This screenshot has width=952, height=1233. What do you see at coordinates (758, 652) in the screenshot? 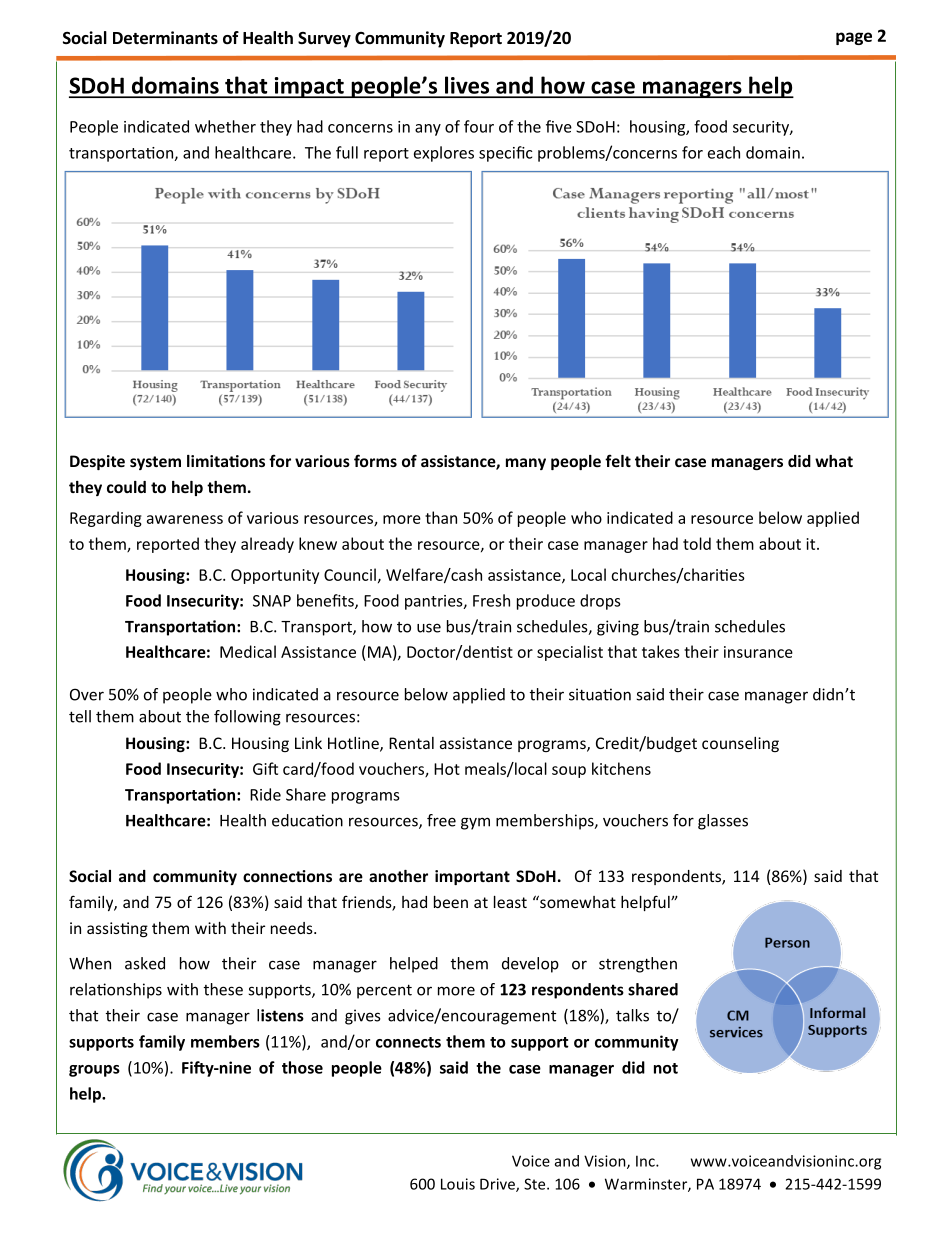
I see `insurance` at bounding box center [758, 652].
